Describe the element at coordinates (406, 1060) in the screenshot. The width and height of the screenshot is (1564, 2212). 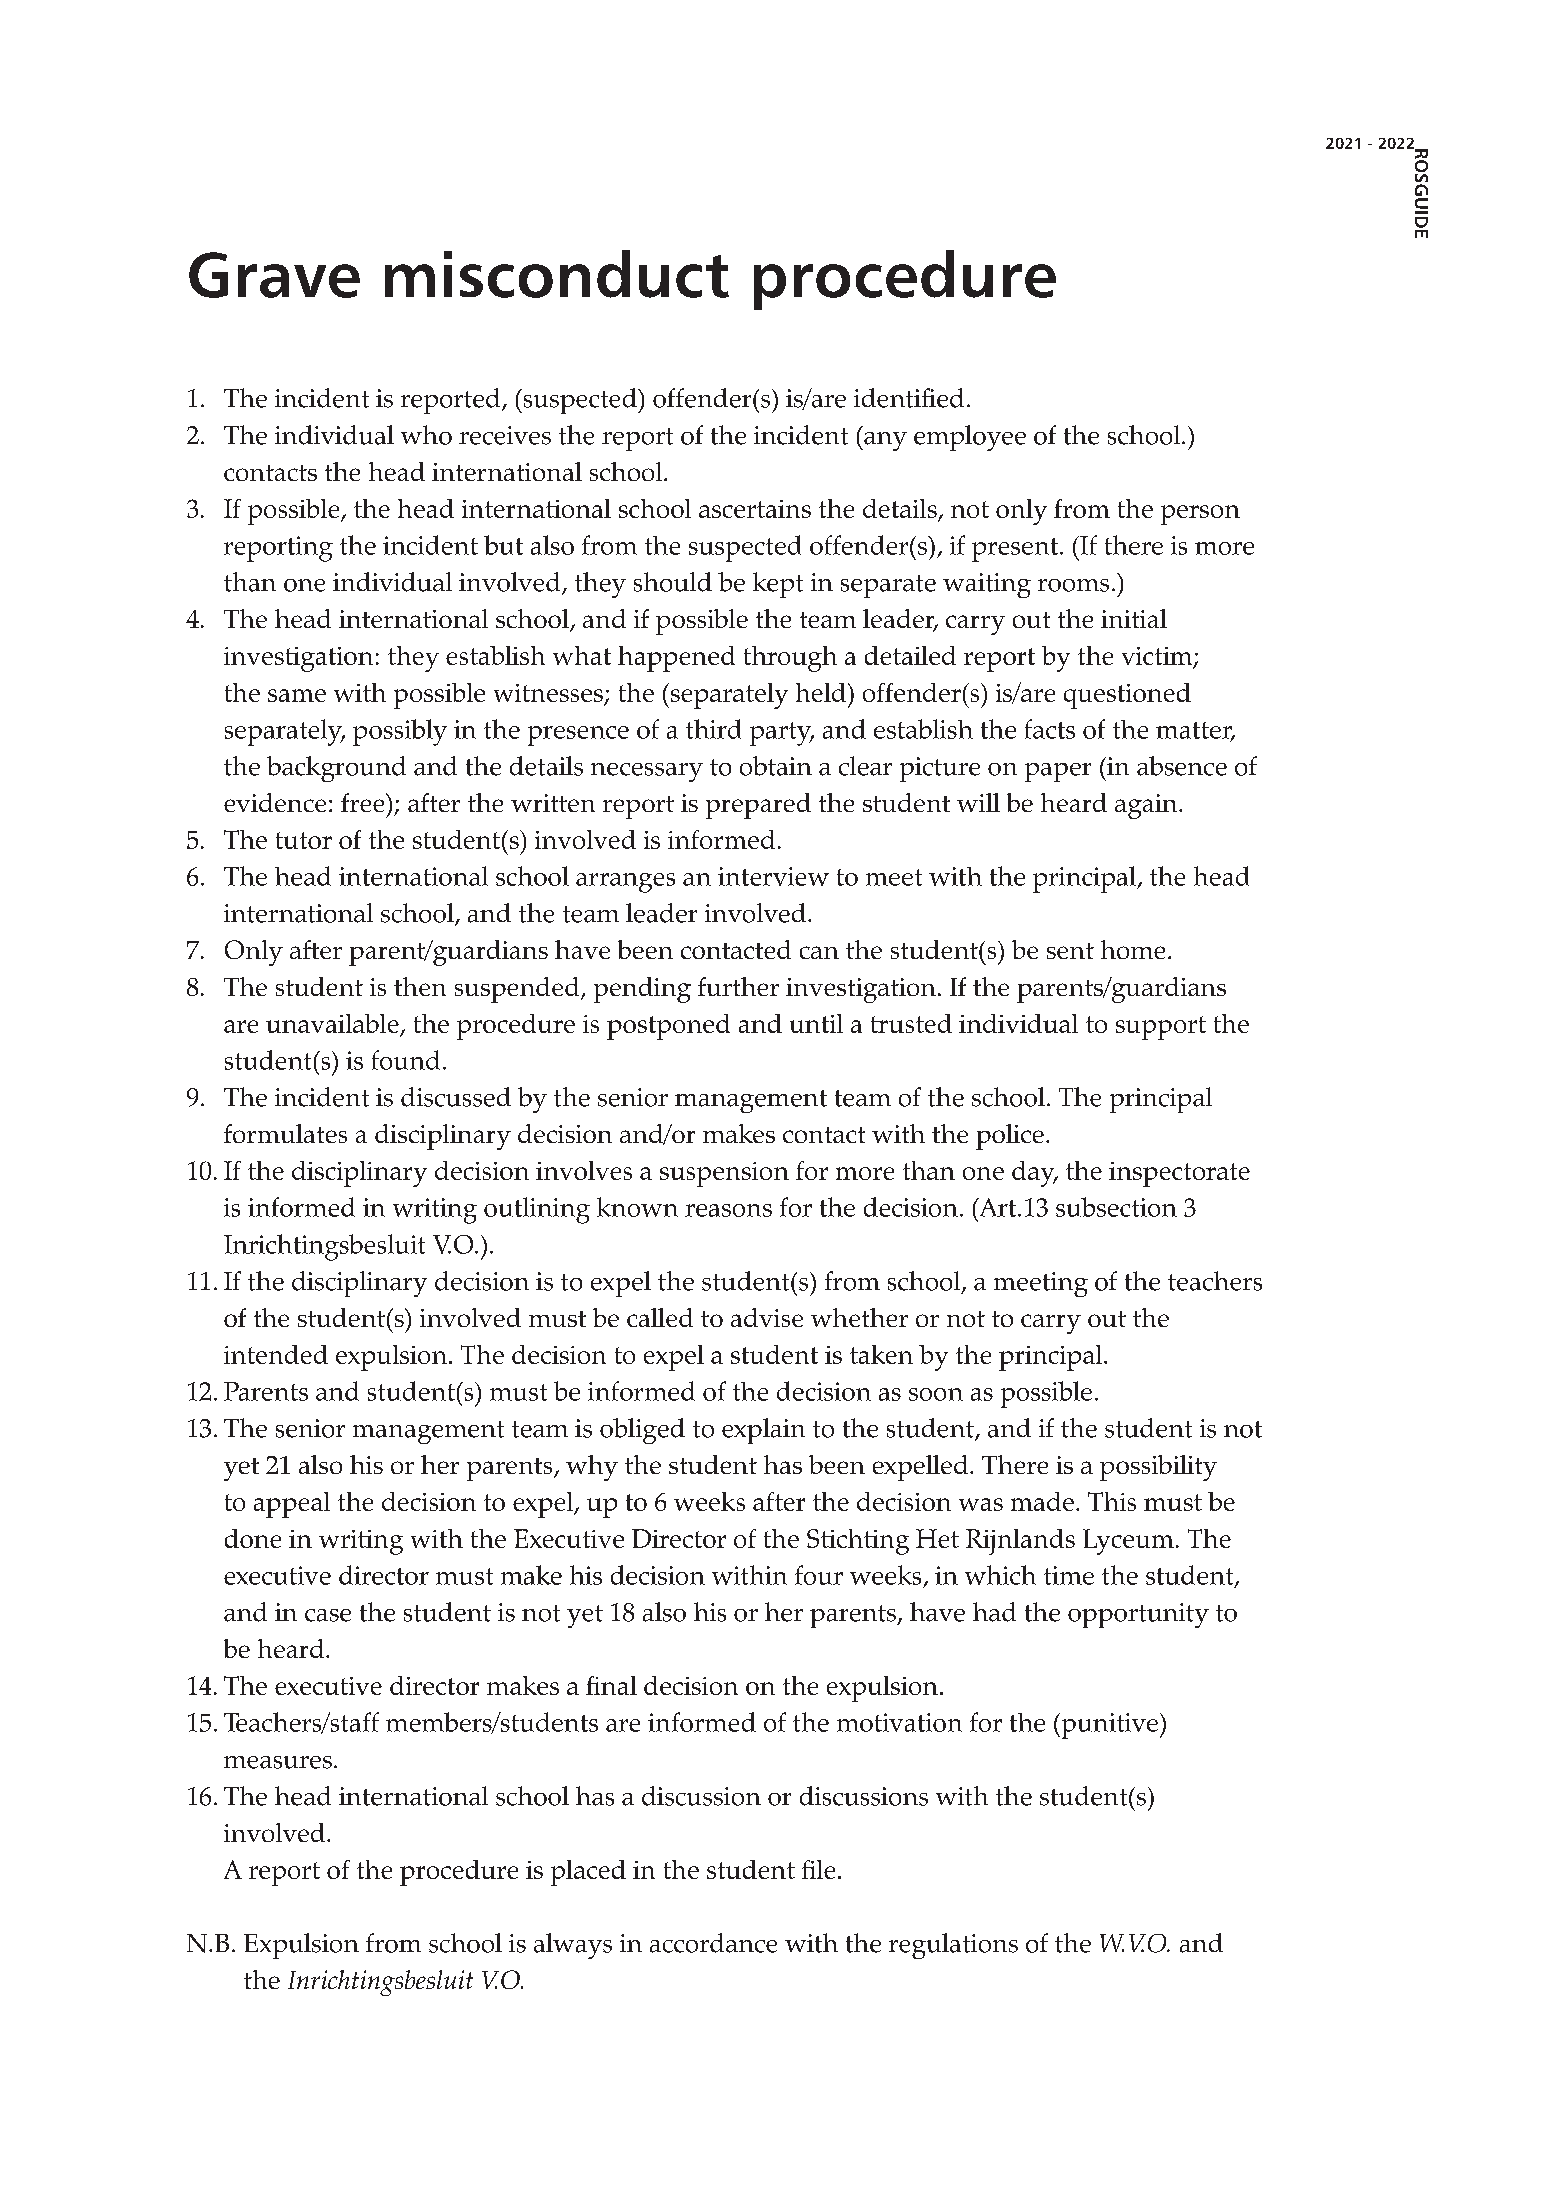
I see `found` at that location.
